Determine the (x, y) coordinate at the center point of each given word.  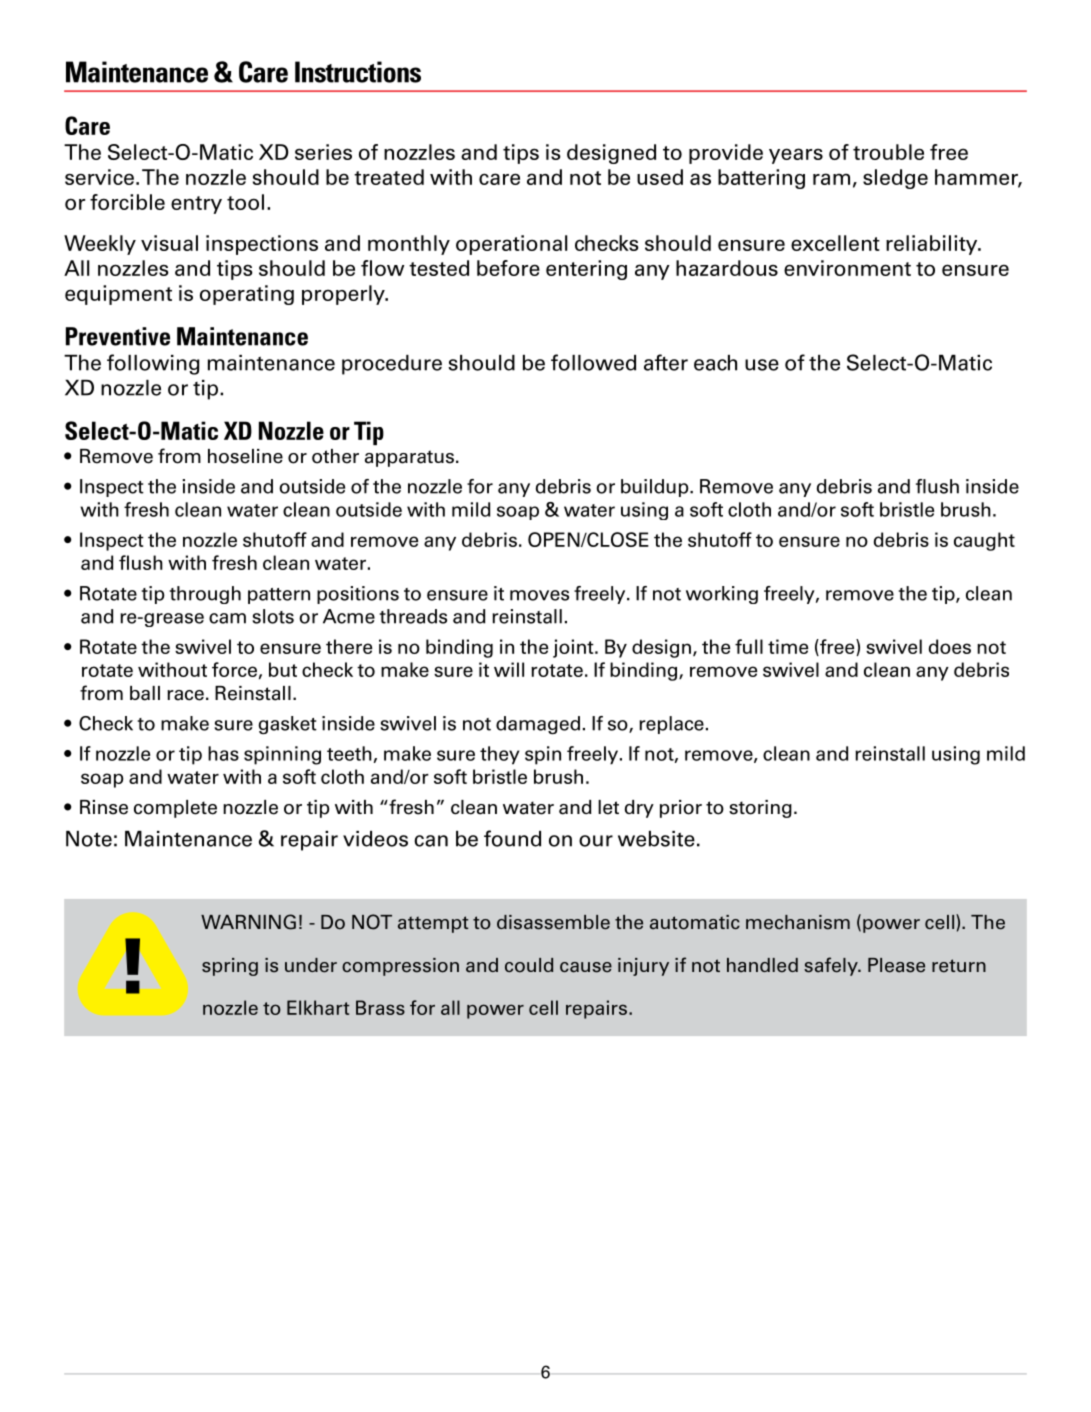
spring (230, 967)
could (529, 965)
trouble (888, 152)
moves (539, 595)
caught (984, 541)
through (205, 595)
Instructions (358, 72)
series (323, 152)
